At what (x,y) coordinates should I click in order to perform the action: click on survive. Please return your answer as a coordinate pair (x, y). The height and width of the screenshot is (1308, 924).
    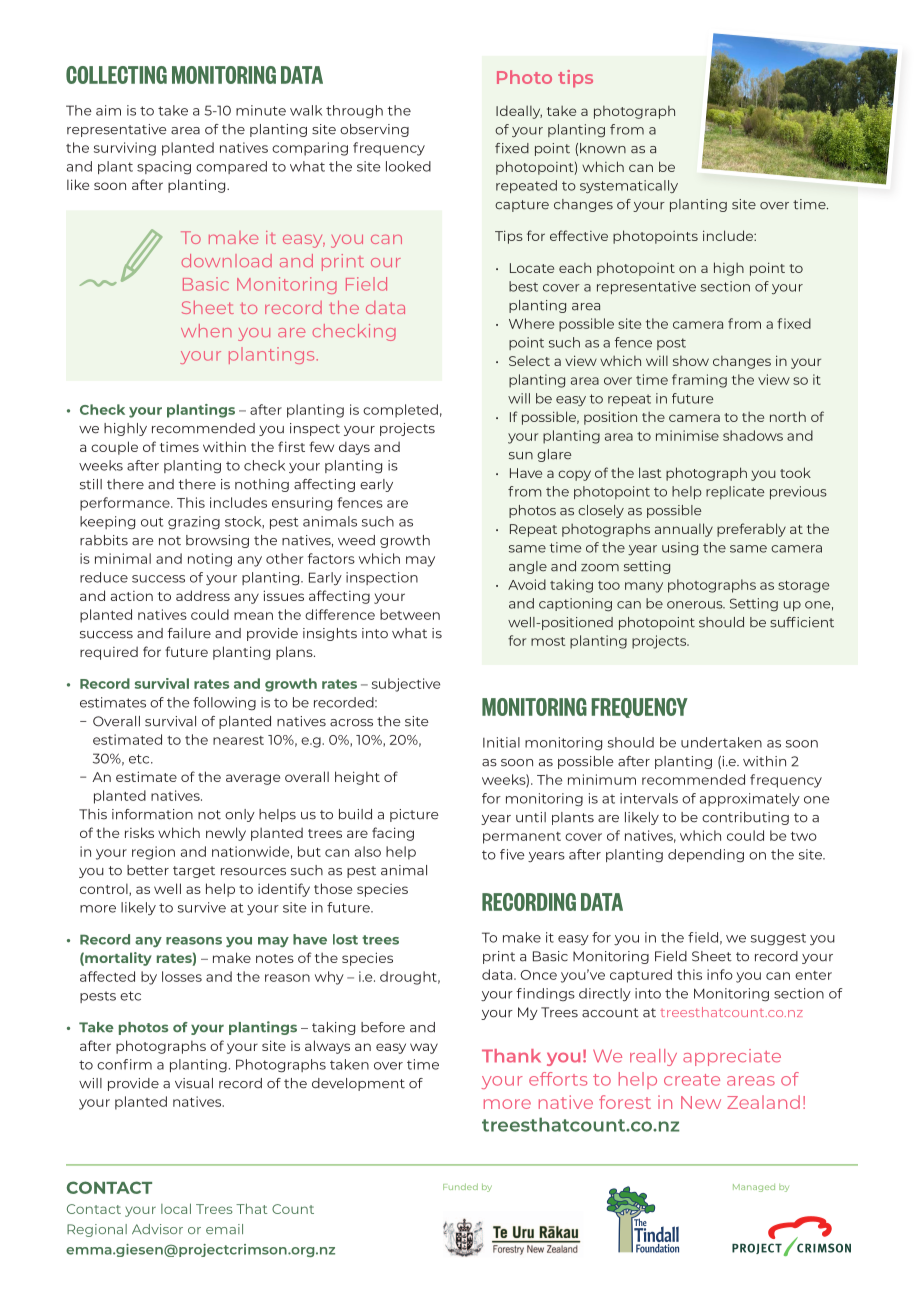
    Looking at the image, I should click on (202, 907).
